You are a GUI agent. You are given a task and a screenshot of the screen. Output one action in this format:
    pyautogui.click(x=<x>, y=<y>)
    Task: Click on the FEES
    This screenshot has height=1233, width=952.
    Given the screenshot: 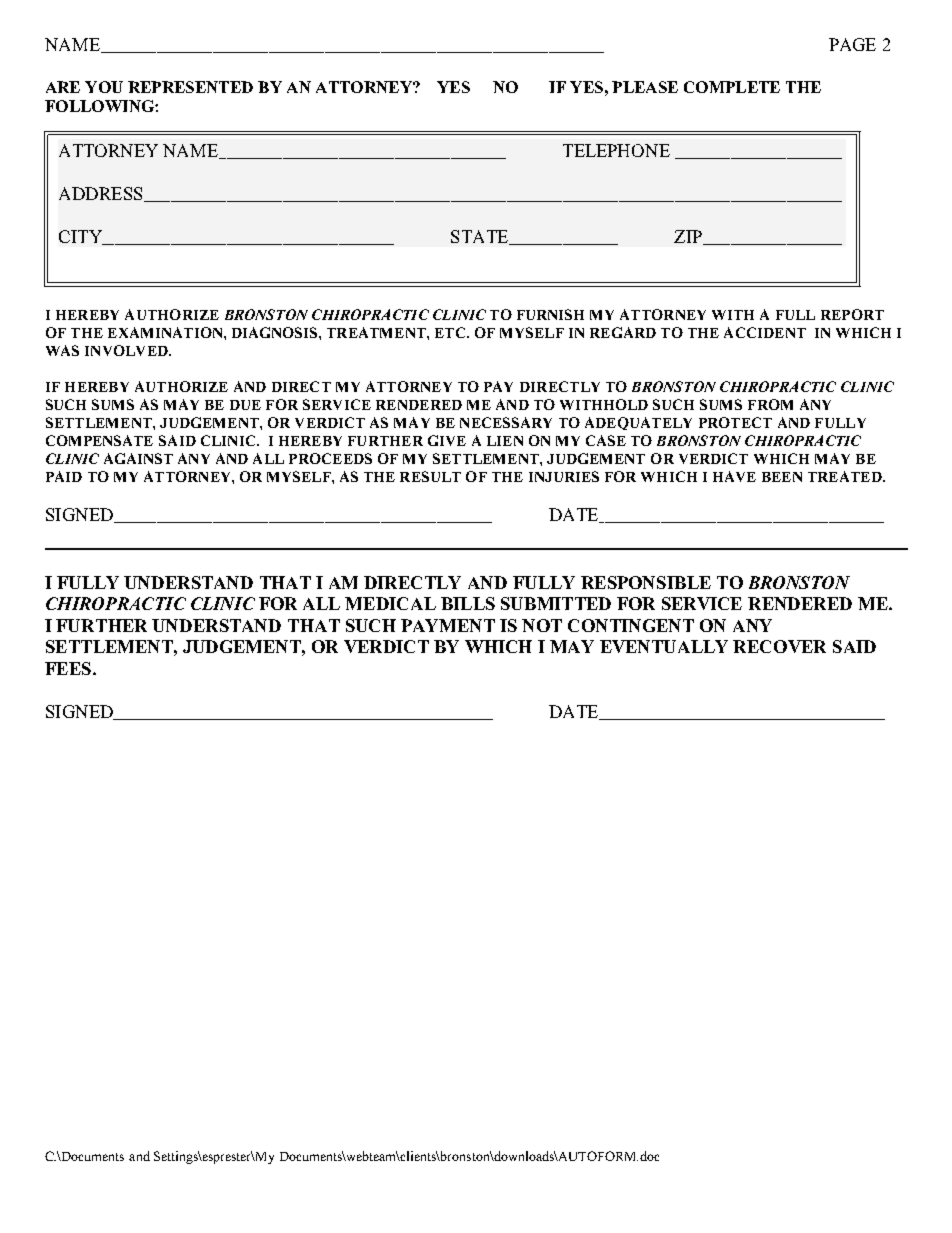 What is the action you would take?
    pyautogui.click(x=68, y=668)
